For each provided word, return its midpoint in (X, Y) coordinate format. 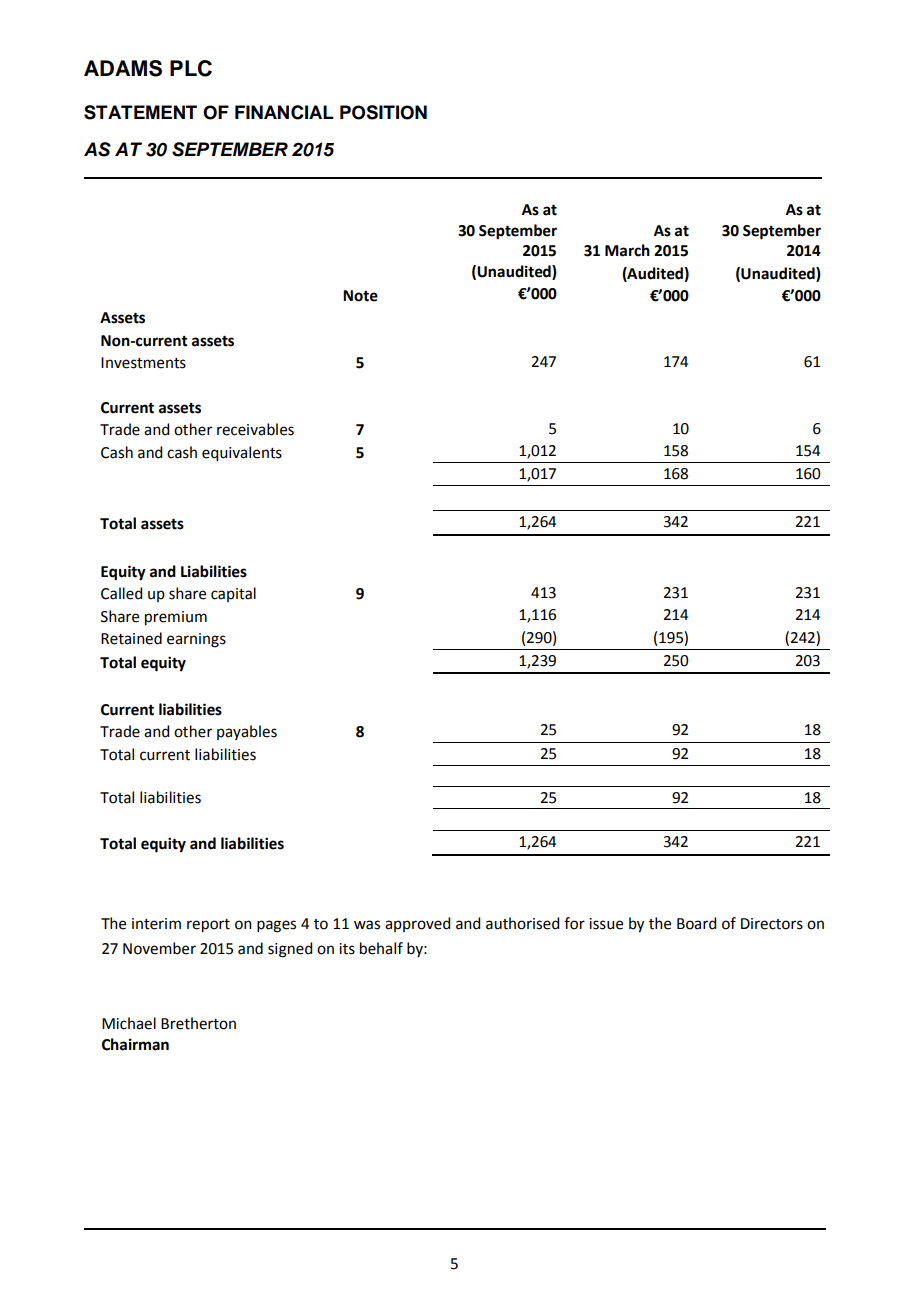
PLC (191, 68)
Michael (129, 1023)
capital (233, 594)
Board (696, 923)
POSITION (383, 112)
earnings (196, 640)
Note (360, 296)
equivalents (242, 454)
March (627, 250)
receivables (255, 429)
